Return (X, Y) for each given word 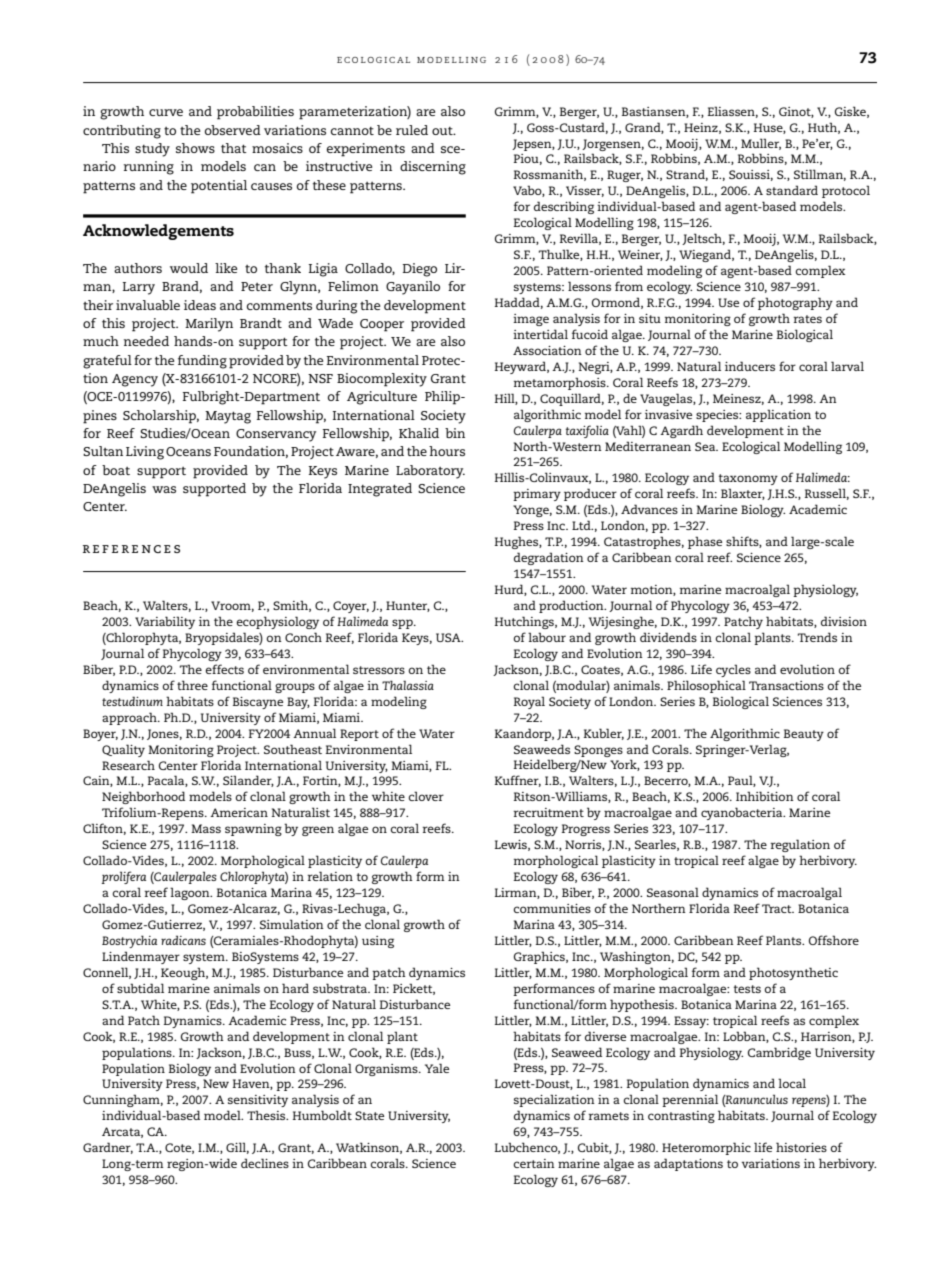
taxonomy (748, 479)
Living (145, 453)
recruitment (549, 812)
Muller (761, 144)
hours (447, 451)
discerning (433, 168)
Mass (206, 828)
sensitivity (258, 1101)
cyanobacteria (743, 813)
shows (195, 148)
